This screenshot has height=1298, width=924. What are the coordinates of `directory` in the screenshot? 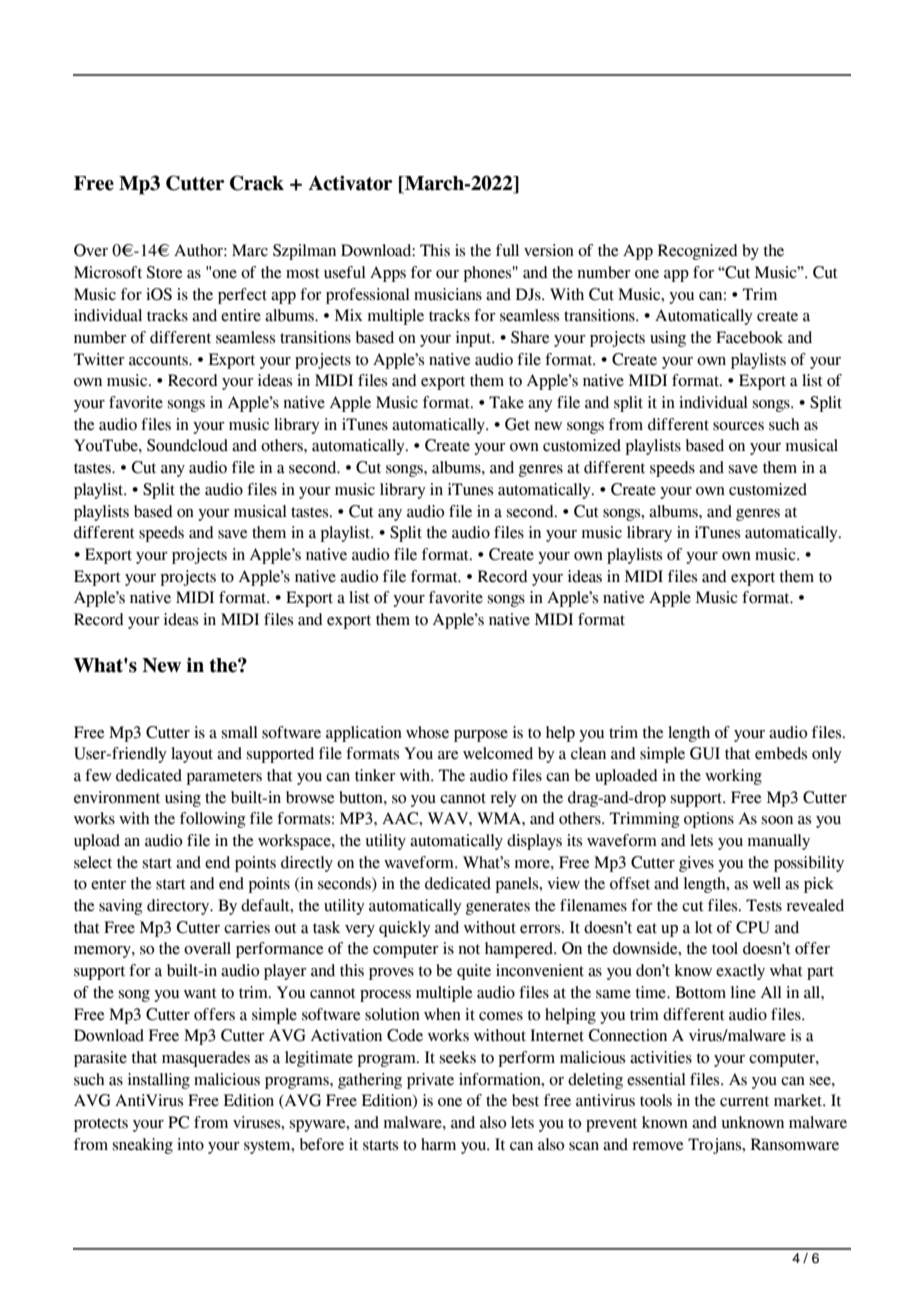 It's located at (179, 907).
